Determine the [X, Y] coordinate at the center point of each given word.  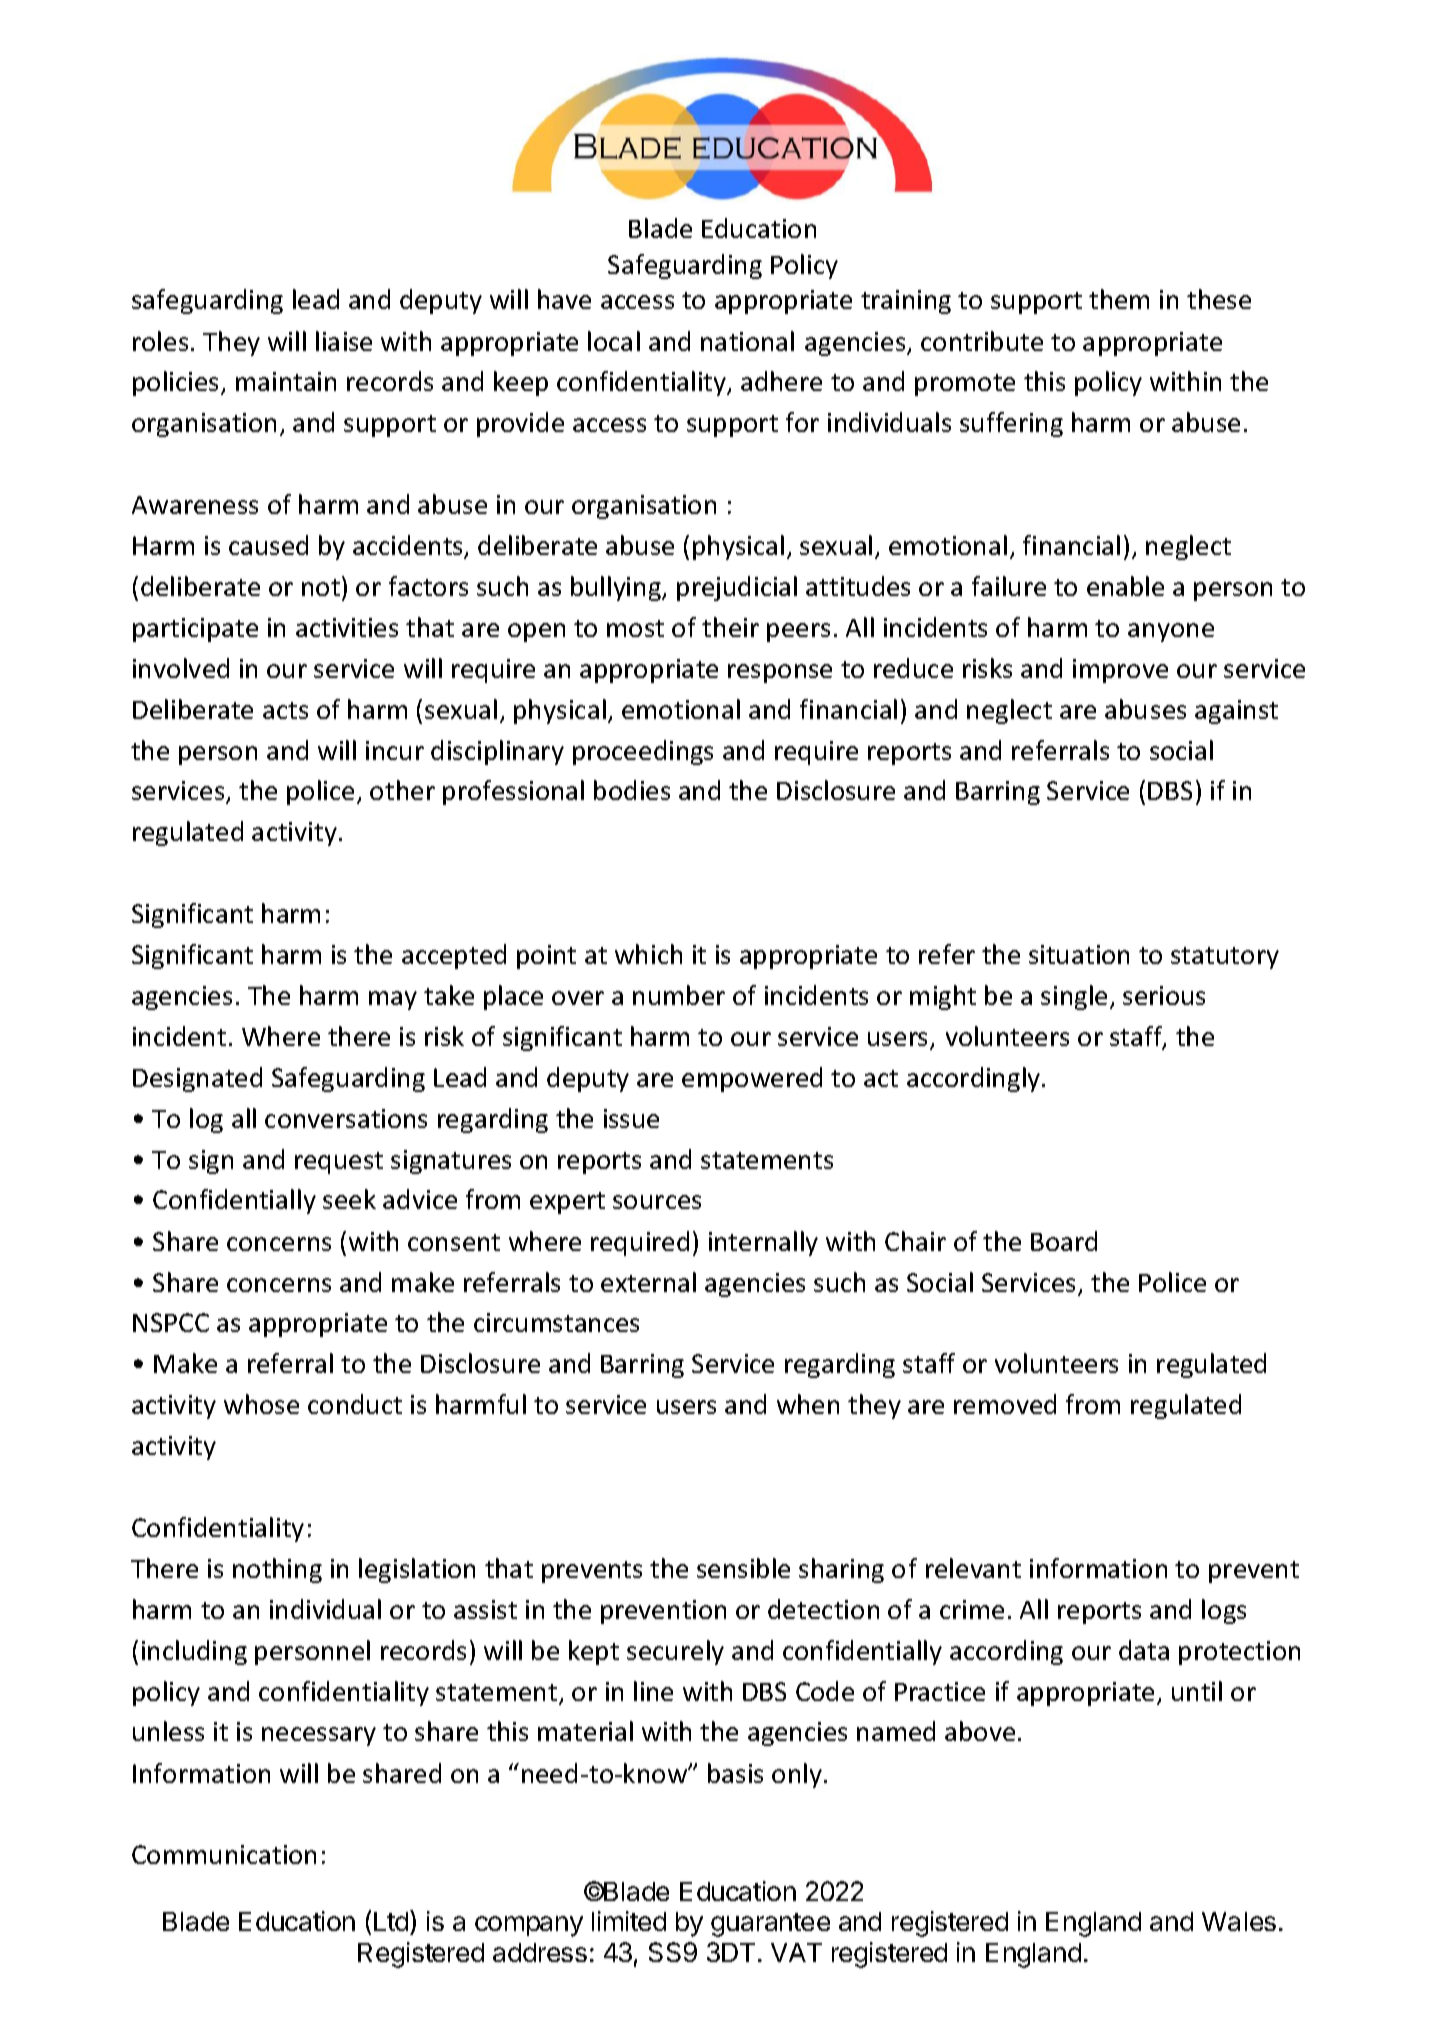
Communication [224, 1854]
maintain [286, 381]
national [747, 341]
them [1119, 299]
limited [629, 1921]
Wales [1239, 1921]
